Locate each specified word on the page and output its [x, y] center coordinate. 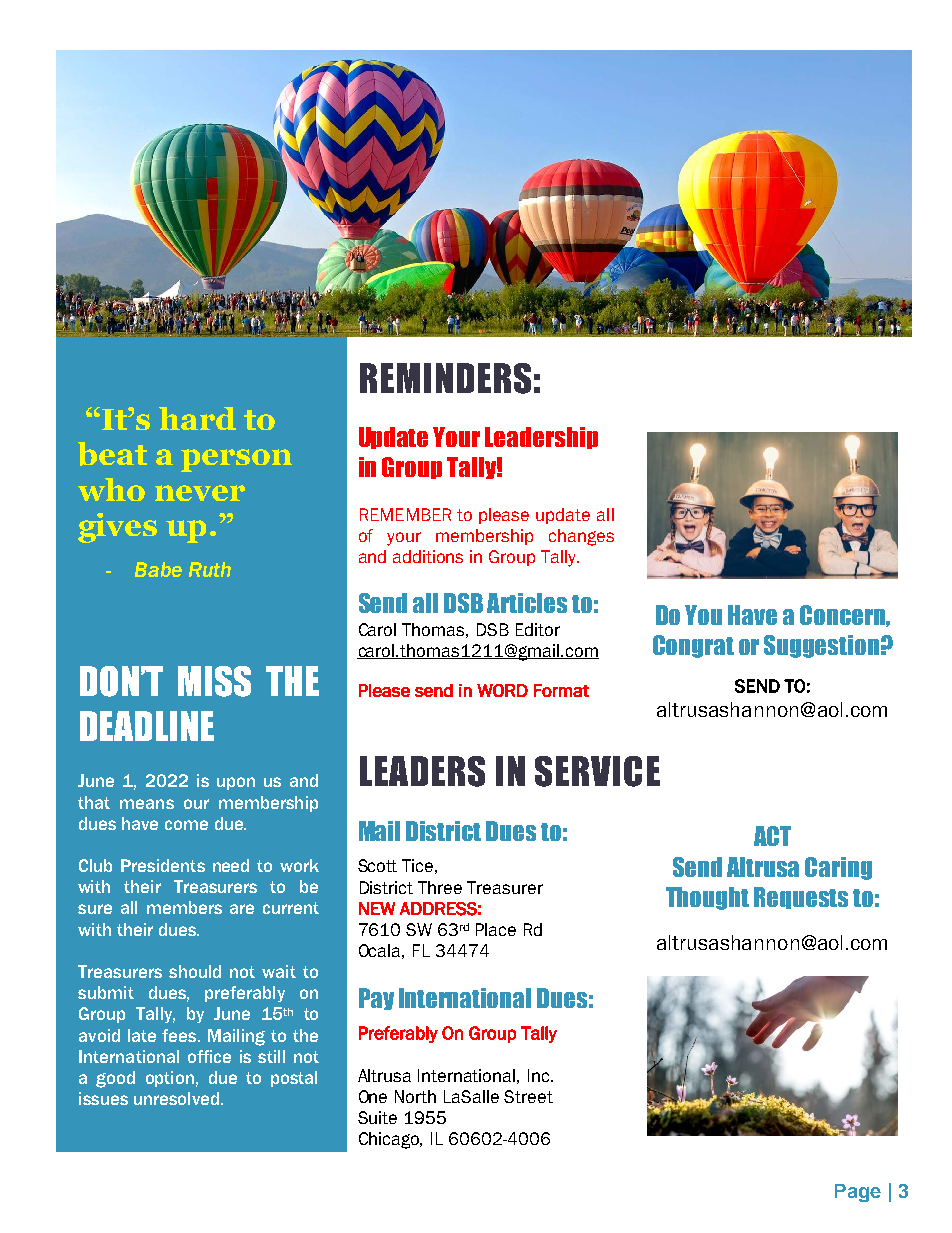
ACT [772, 836]
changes [581, 537]
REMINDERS [445, 378]
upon [236, 783]
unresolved [176, 1098]
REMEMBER [405, 514]
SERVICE [597, 771]
